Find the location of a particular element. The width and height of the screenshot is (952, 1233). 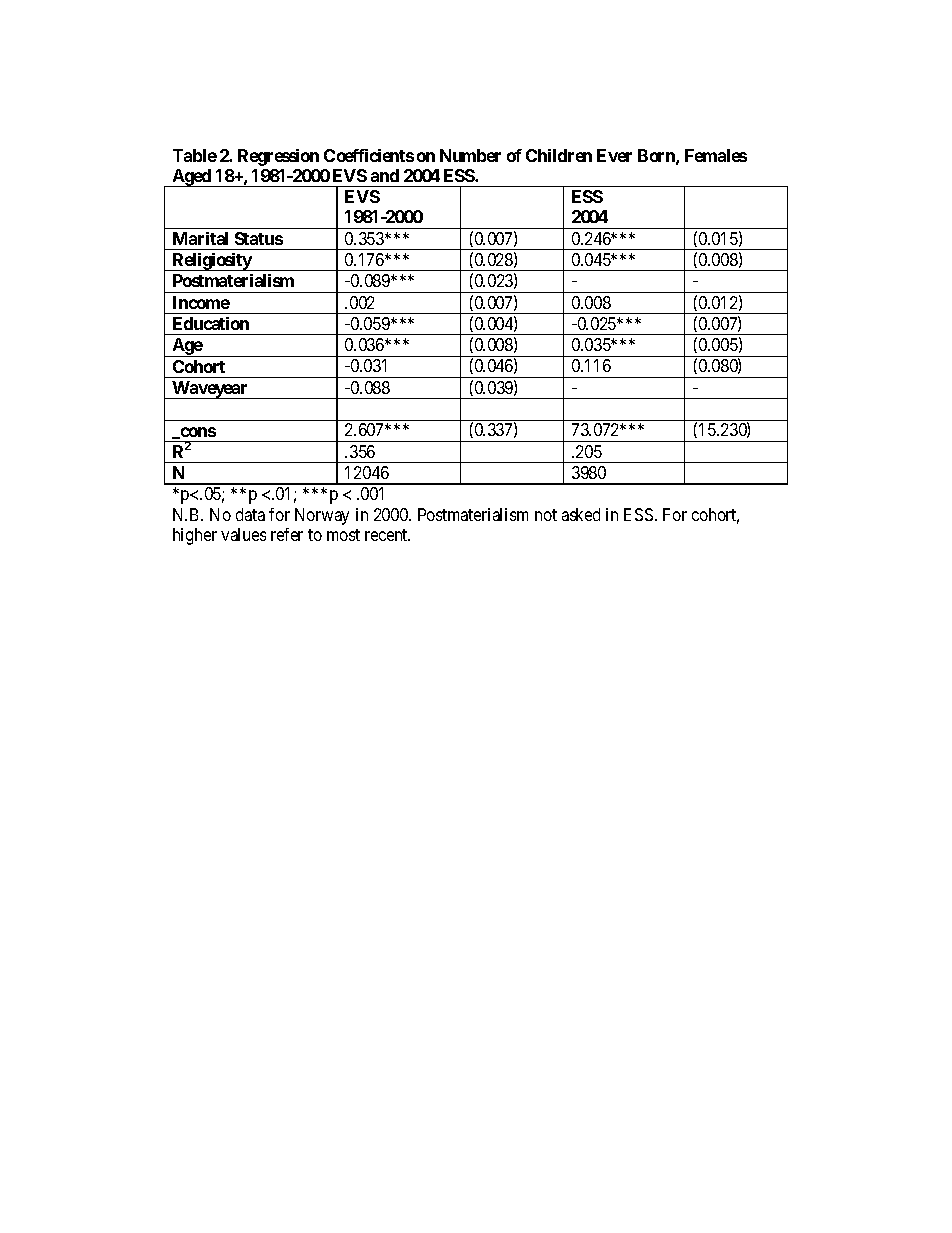

not is located at coordinates (546, 515).
